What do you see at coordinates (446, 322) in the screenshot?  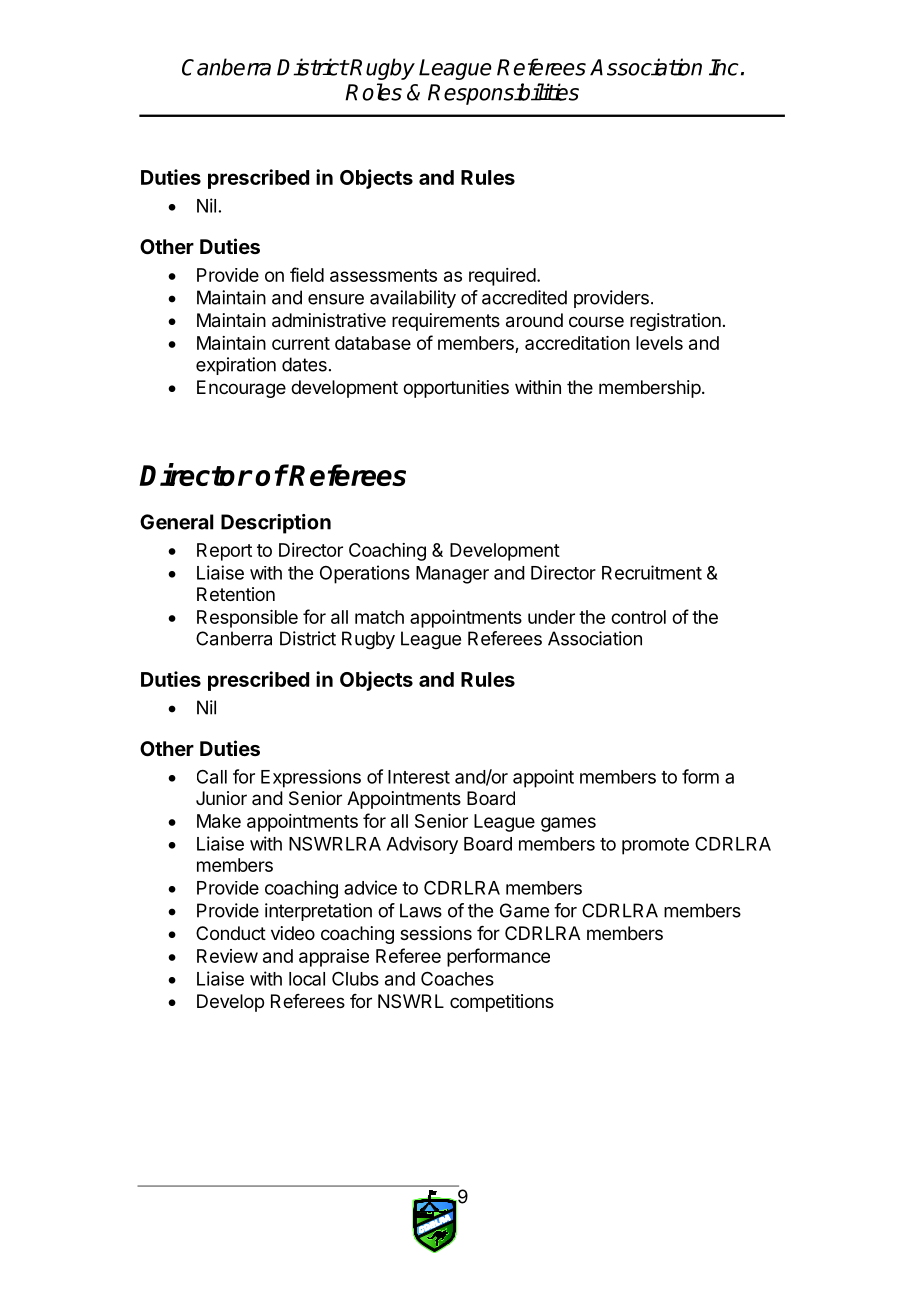 I see `requirements` at bounding box center [446, 322].
